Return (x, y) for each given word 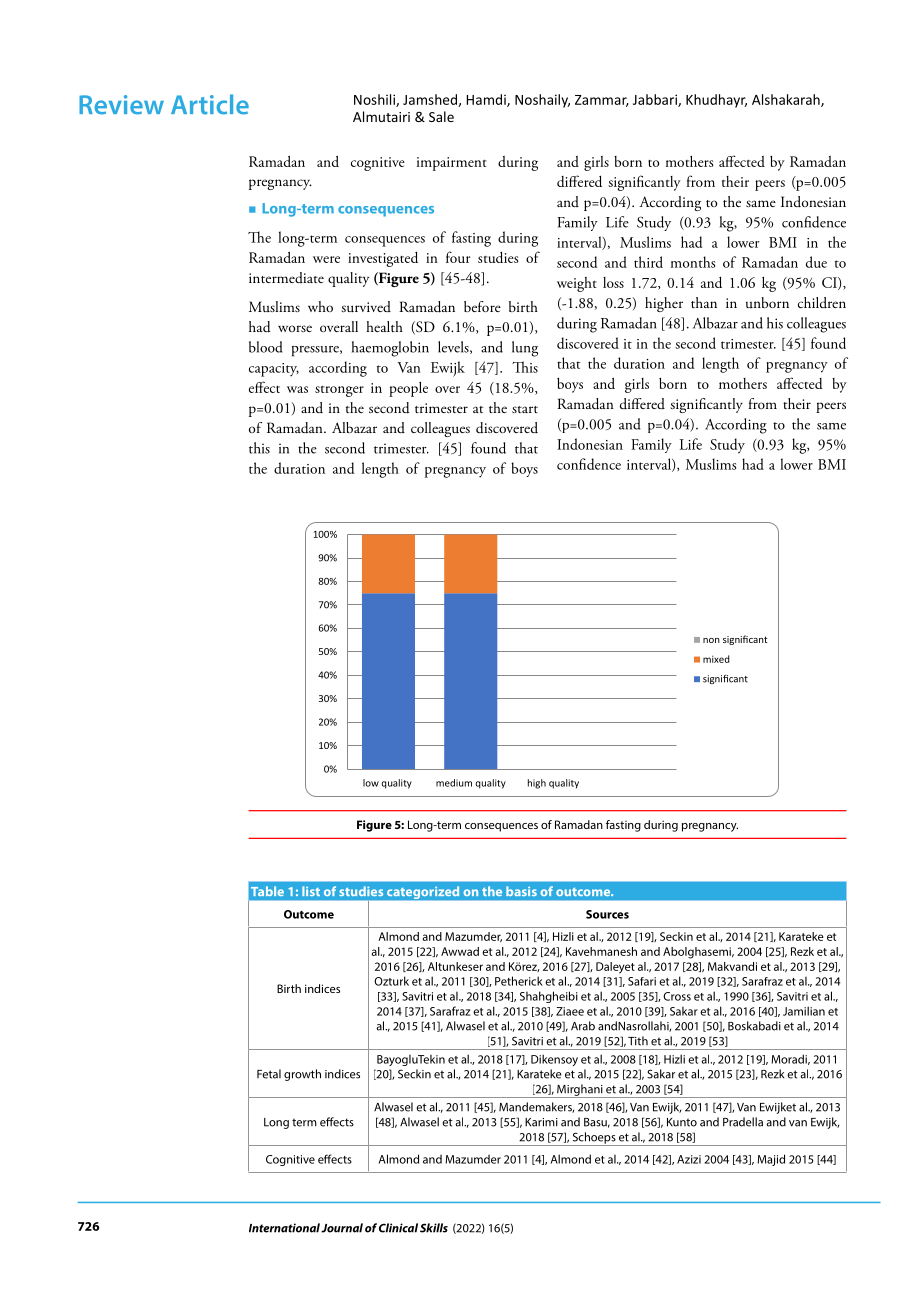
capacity (274, 370)
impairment (452, 164)
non (711, 640)
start (525, 409)
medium (454, 783)
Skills (434, 1228)
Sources (607, 914)
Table (267, 891)
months (693, 262)
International (284, 1228)
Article (210, 104)
